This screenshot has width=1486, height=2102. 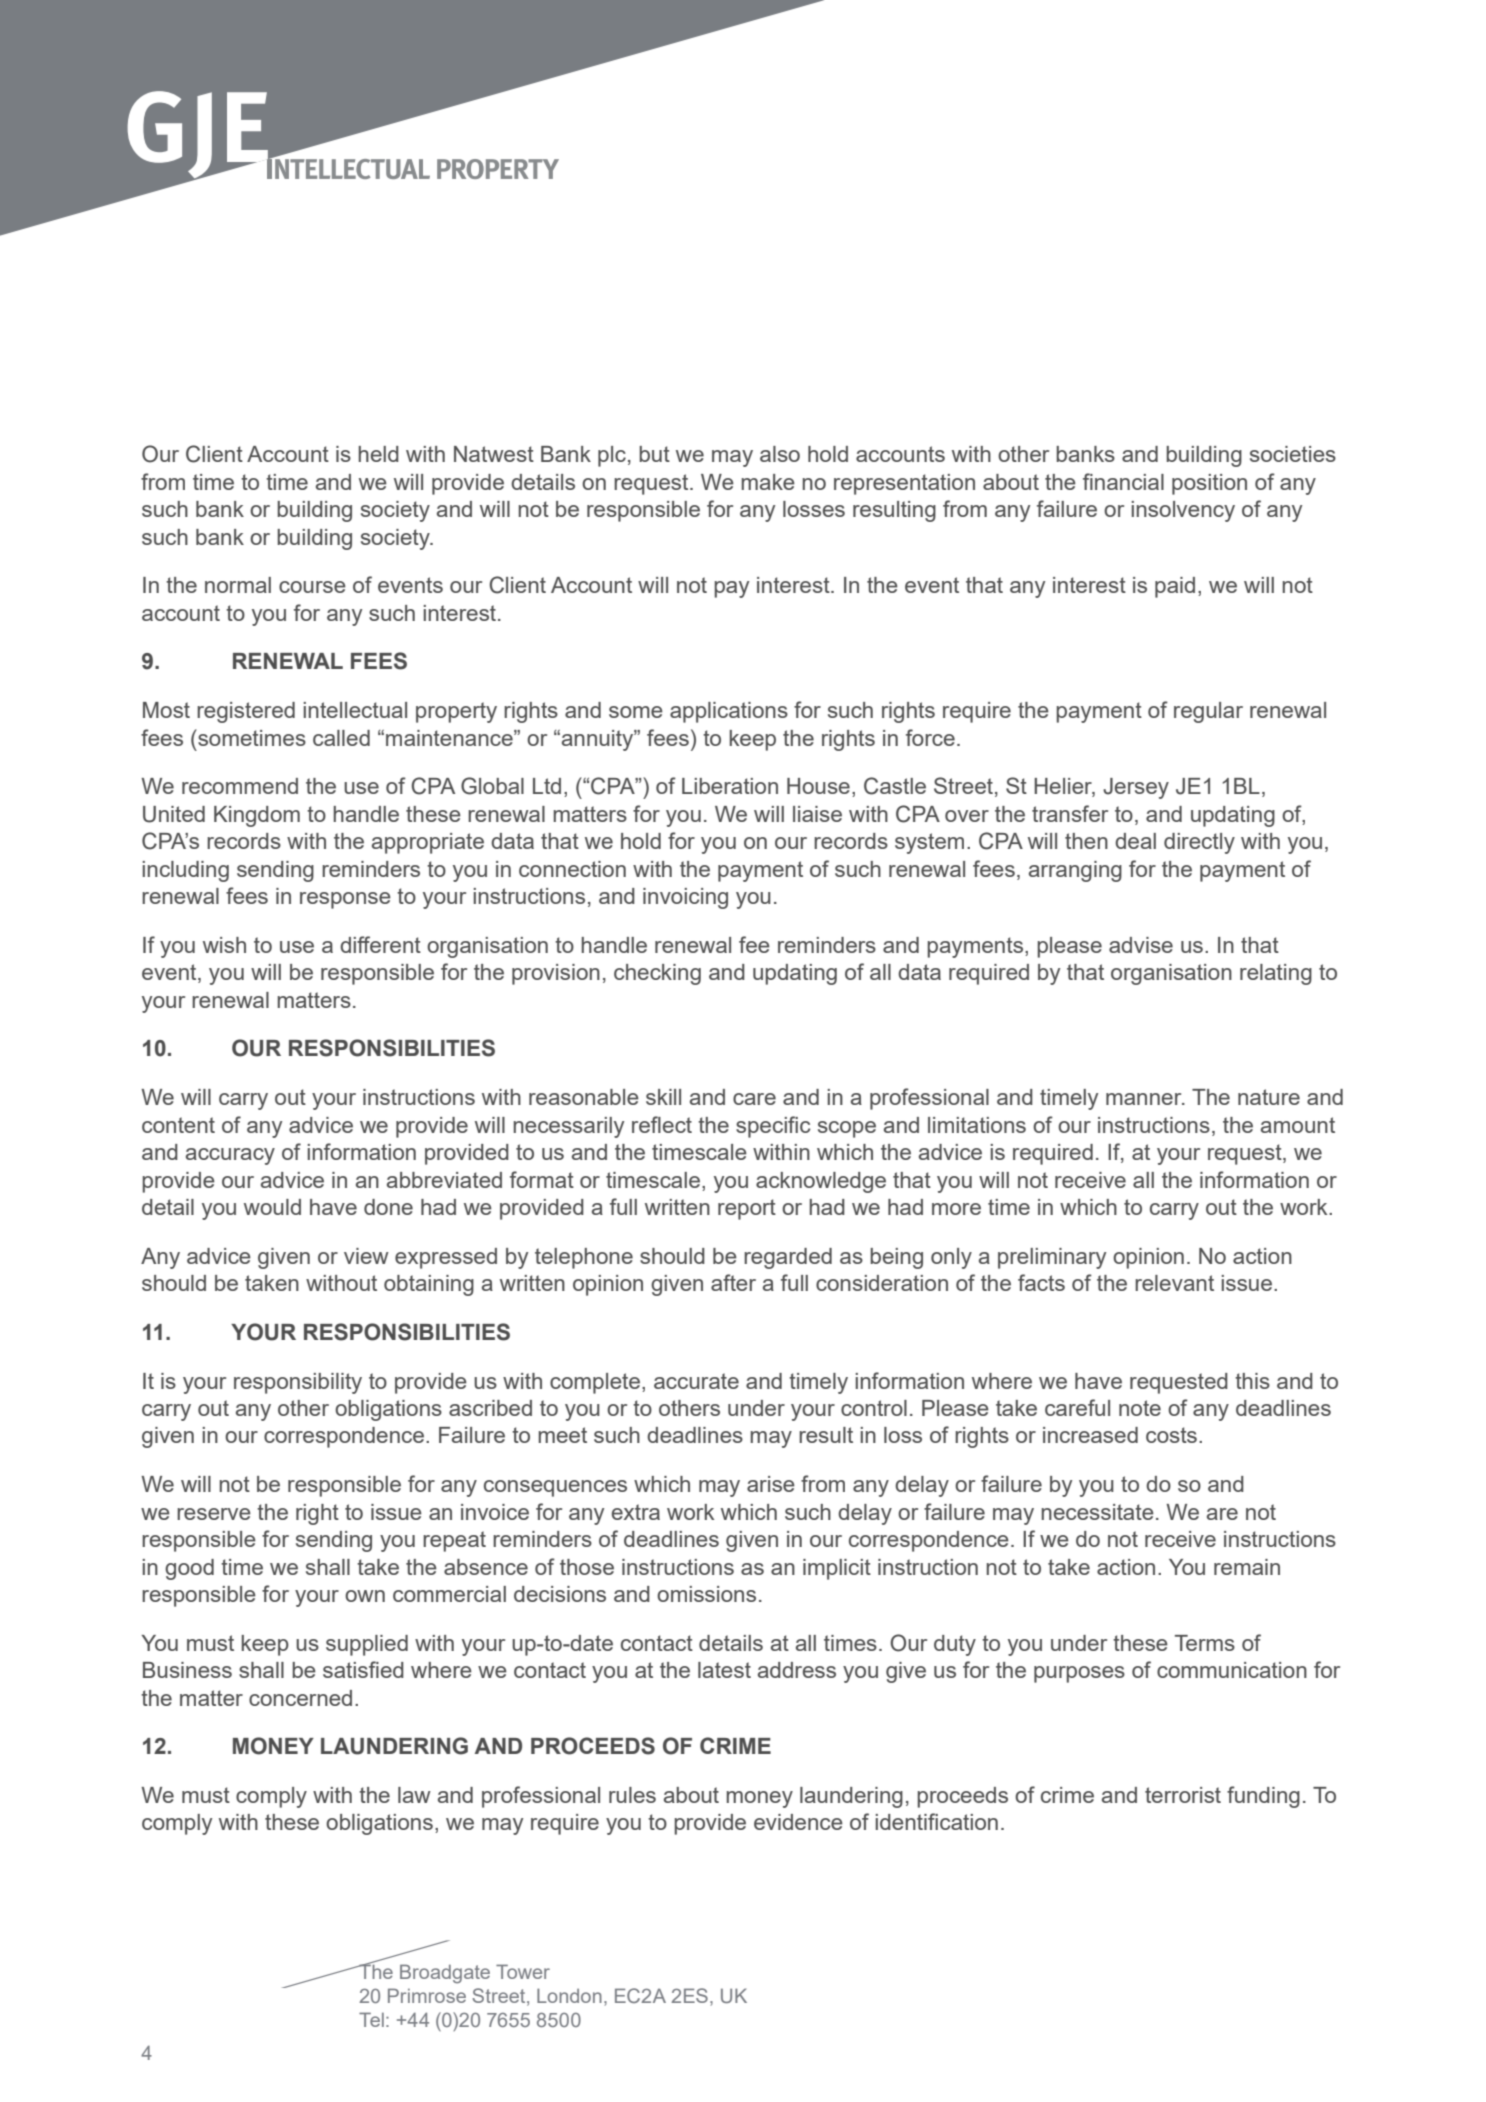 I want to click on reserve, so click(x=214, y=1514).
